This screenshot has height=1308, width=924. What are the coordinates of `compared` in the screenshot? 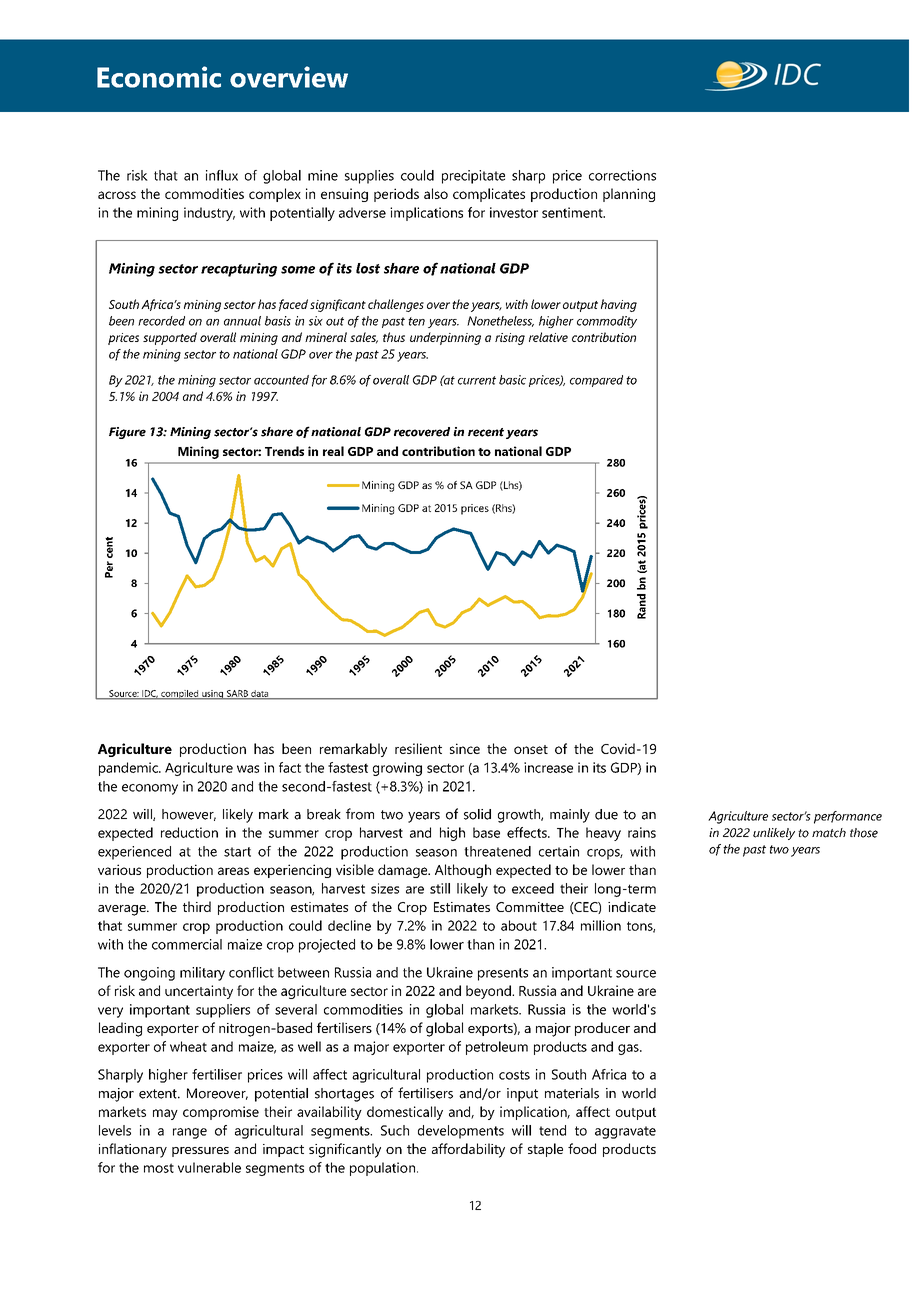 It's located at (596, 381).
